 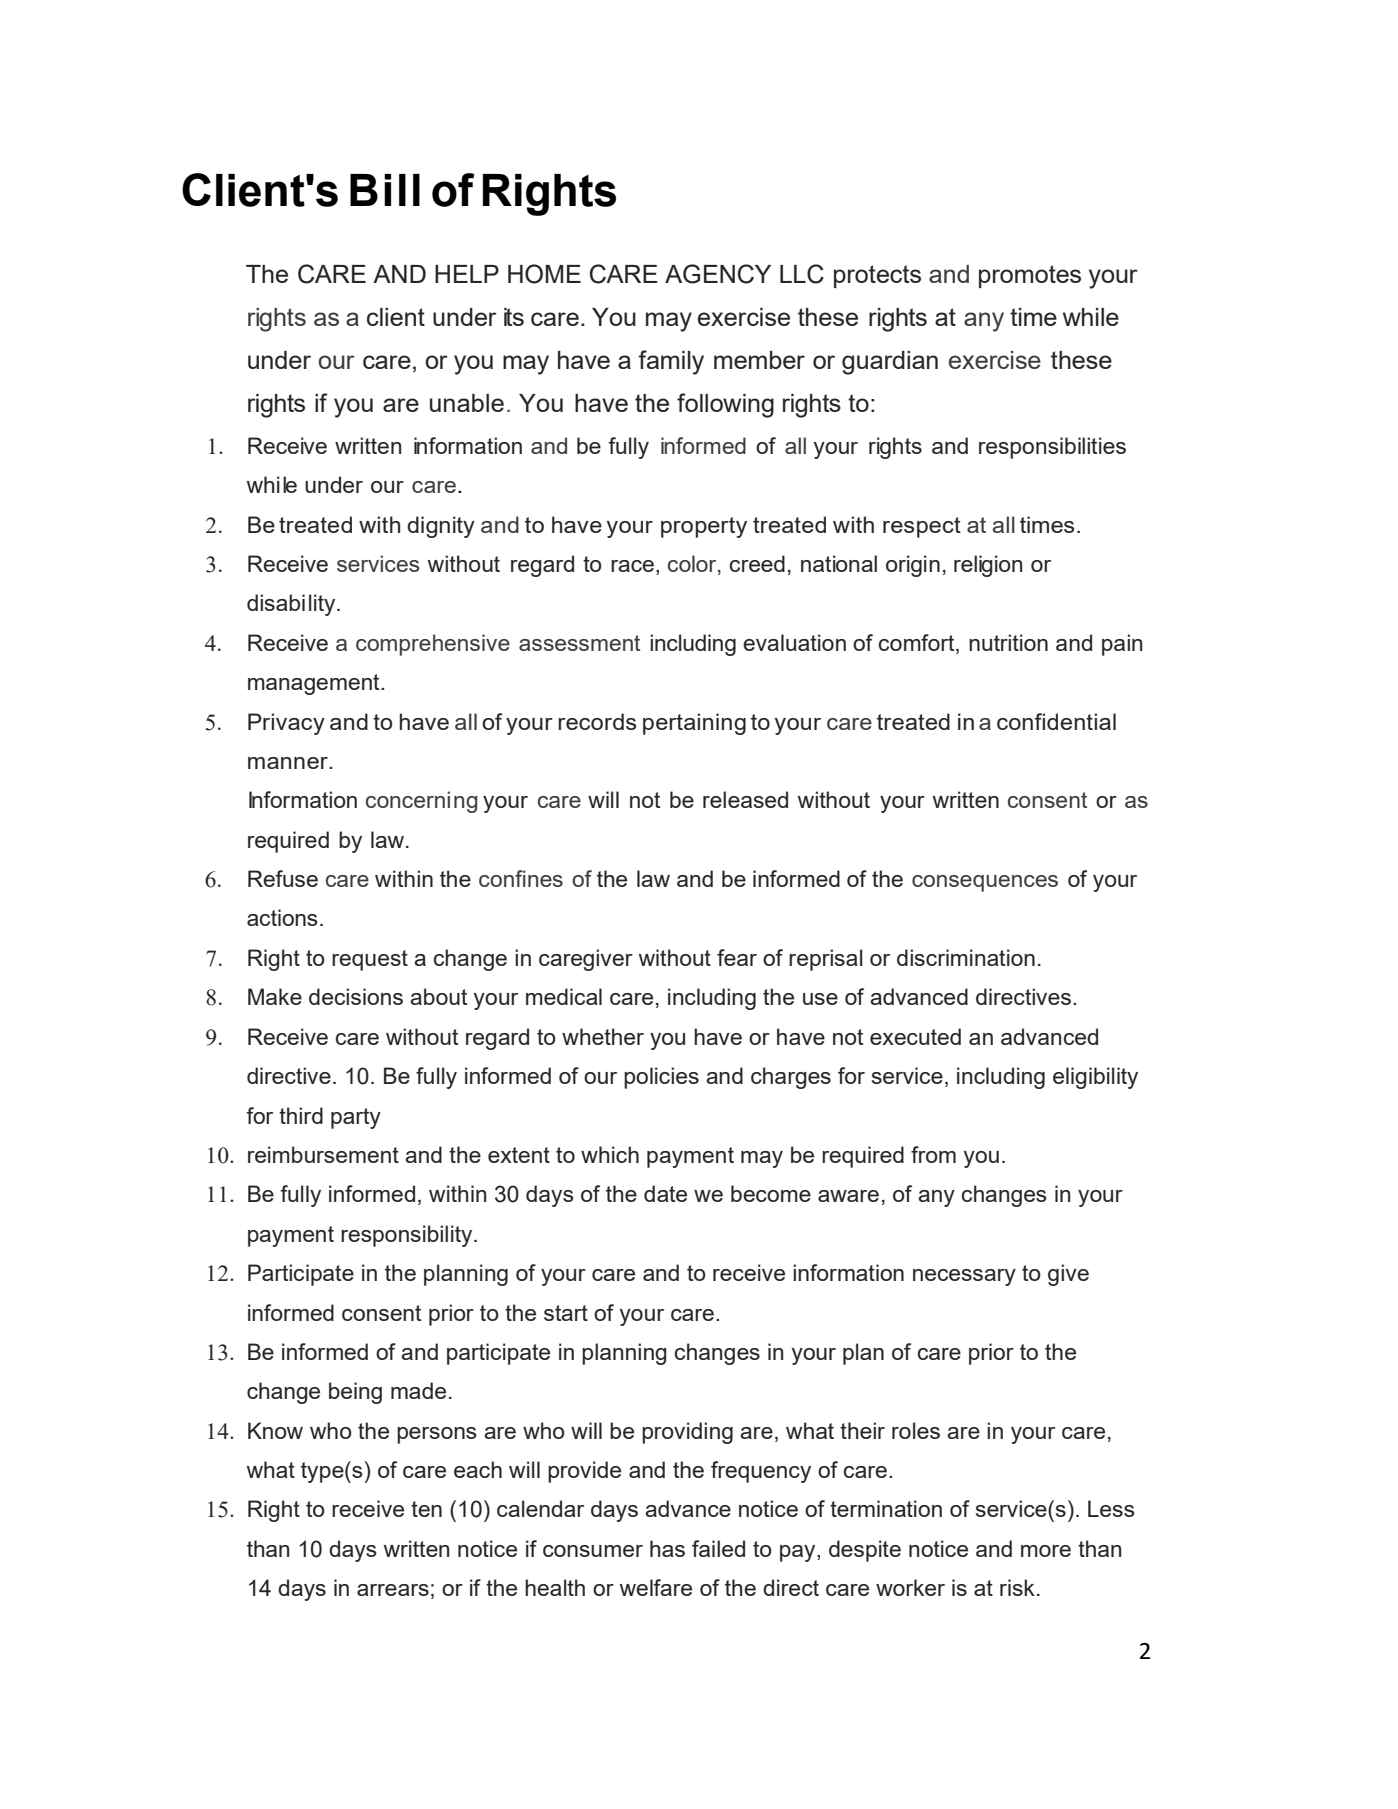 I want to click on promotes, so click(x=1030, y=276).
